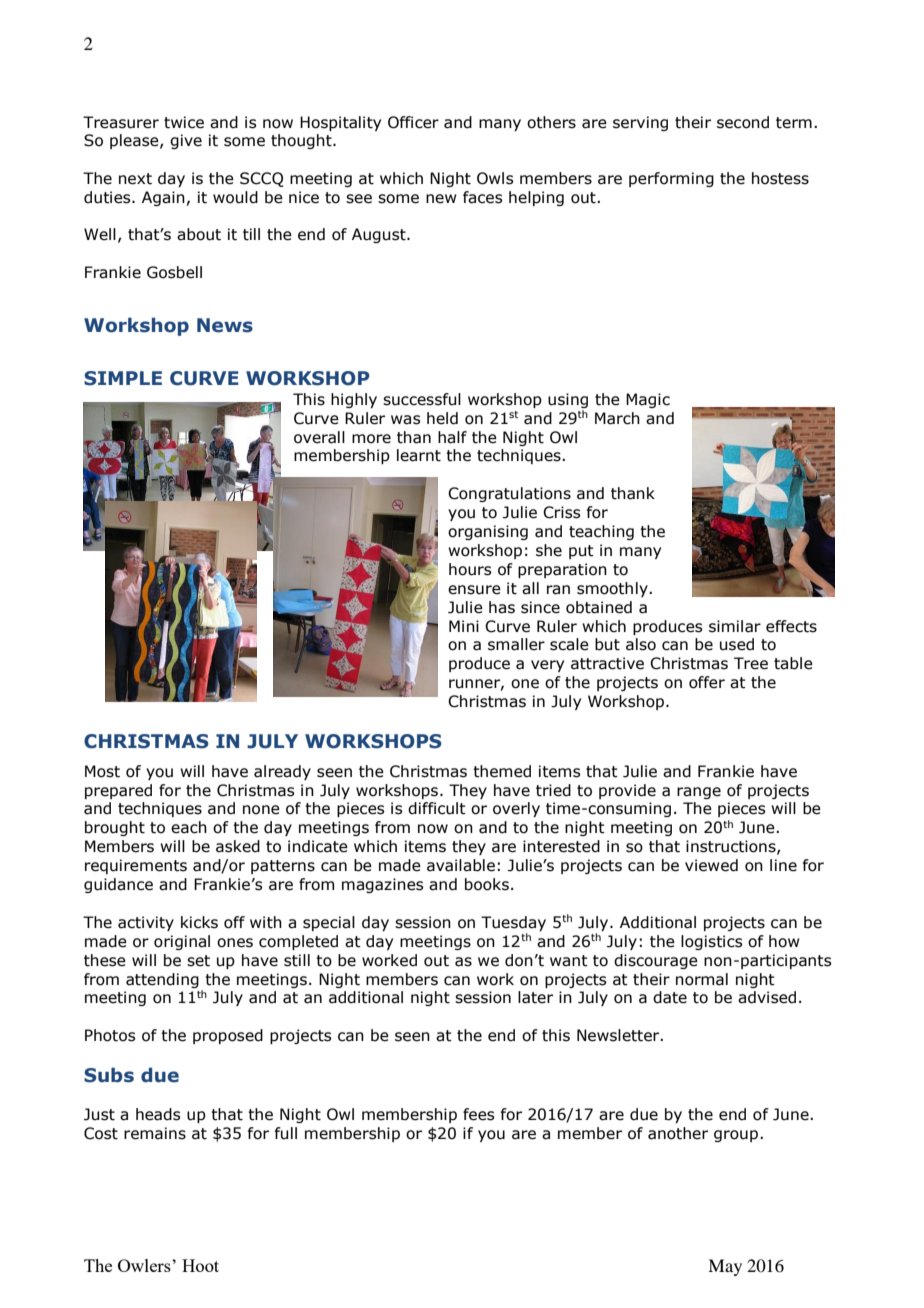 The height and width of the document is (1308, 924). What do you see at coordinates (186, 141) in the document?
I see `give` at bounding box center [186, 141].
